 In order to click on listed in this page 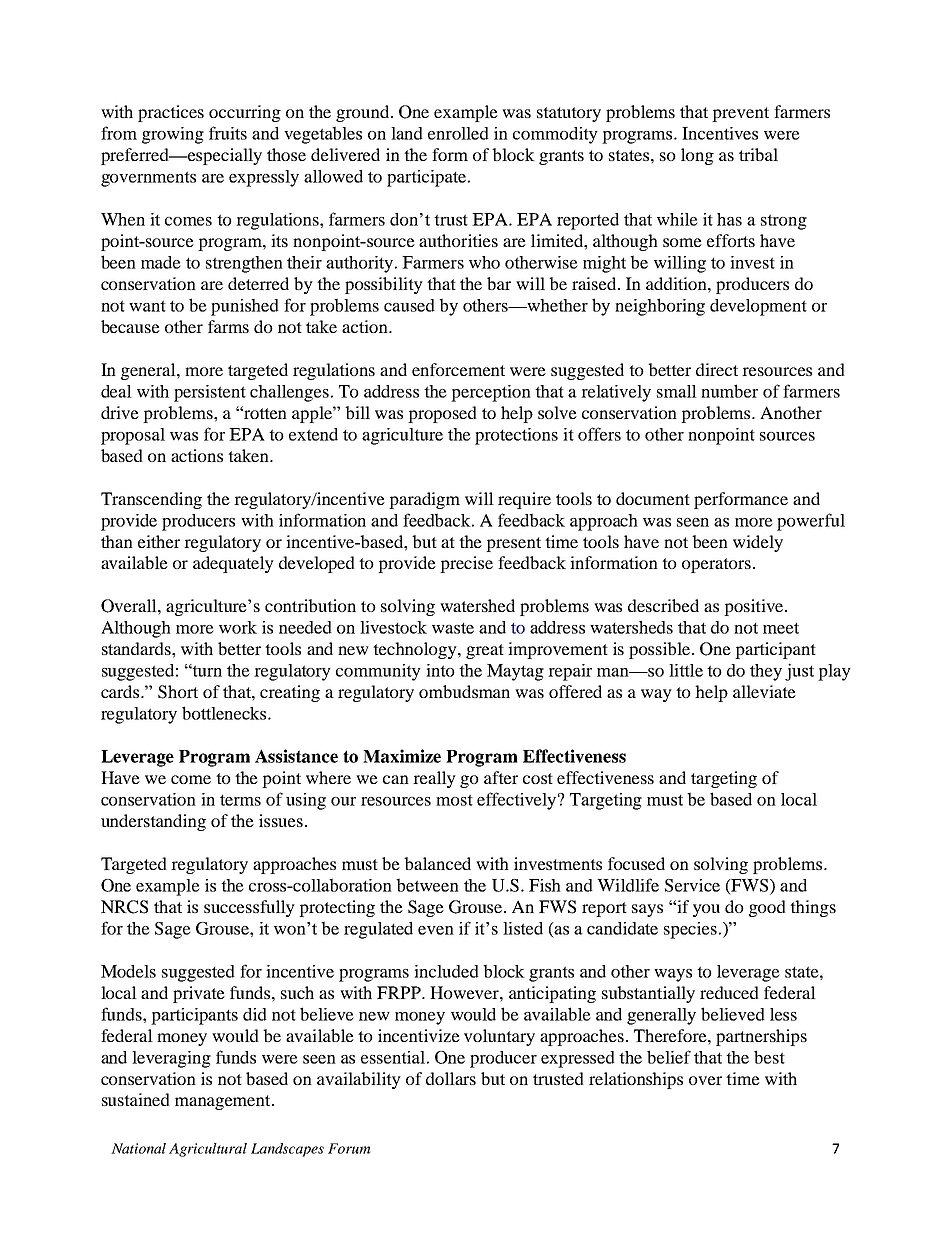, I will do `click(523, 928)`.
